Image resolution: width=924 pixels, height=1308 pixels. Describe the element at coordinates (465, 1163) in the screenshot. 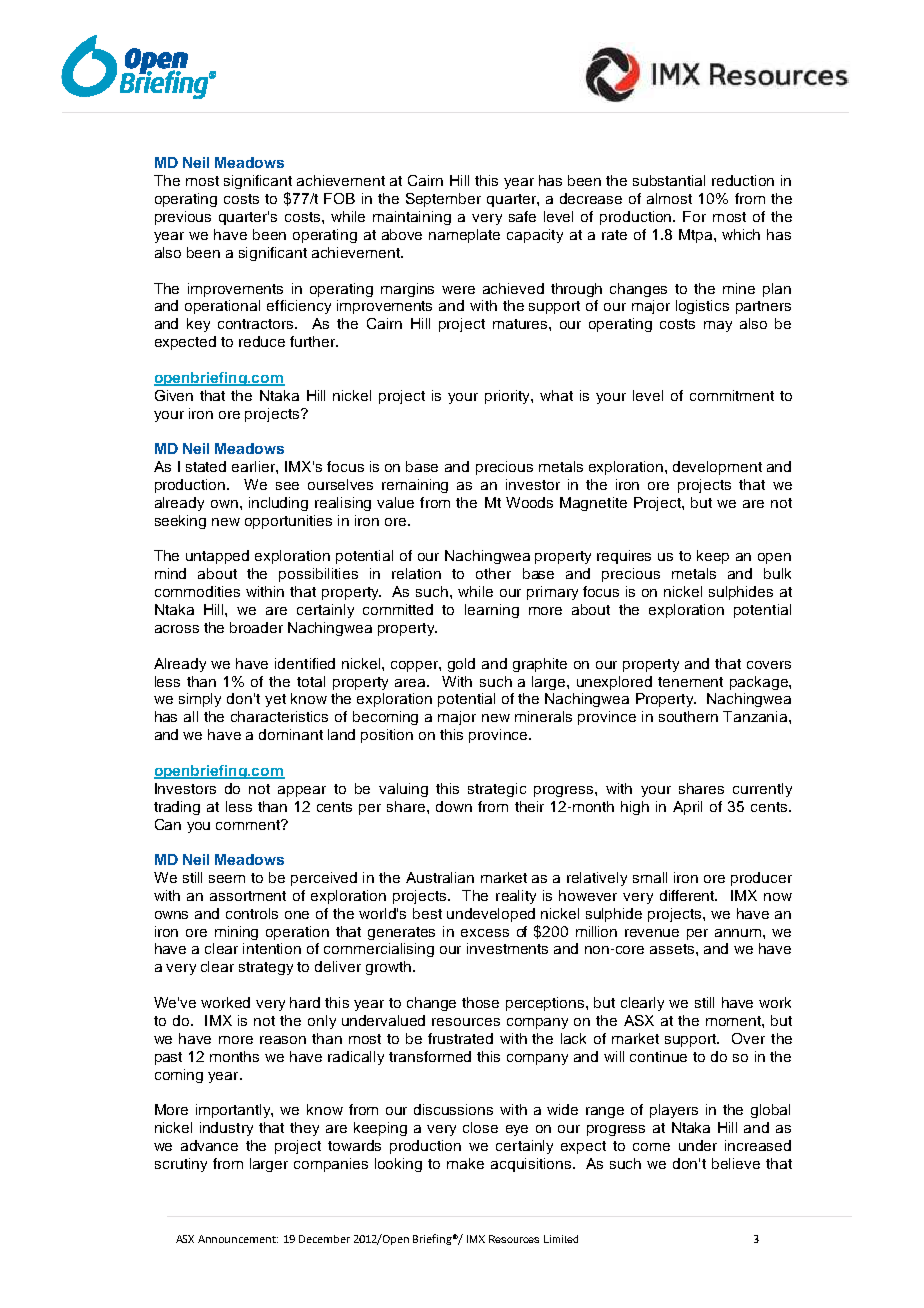

I see `make` at that location.
